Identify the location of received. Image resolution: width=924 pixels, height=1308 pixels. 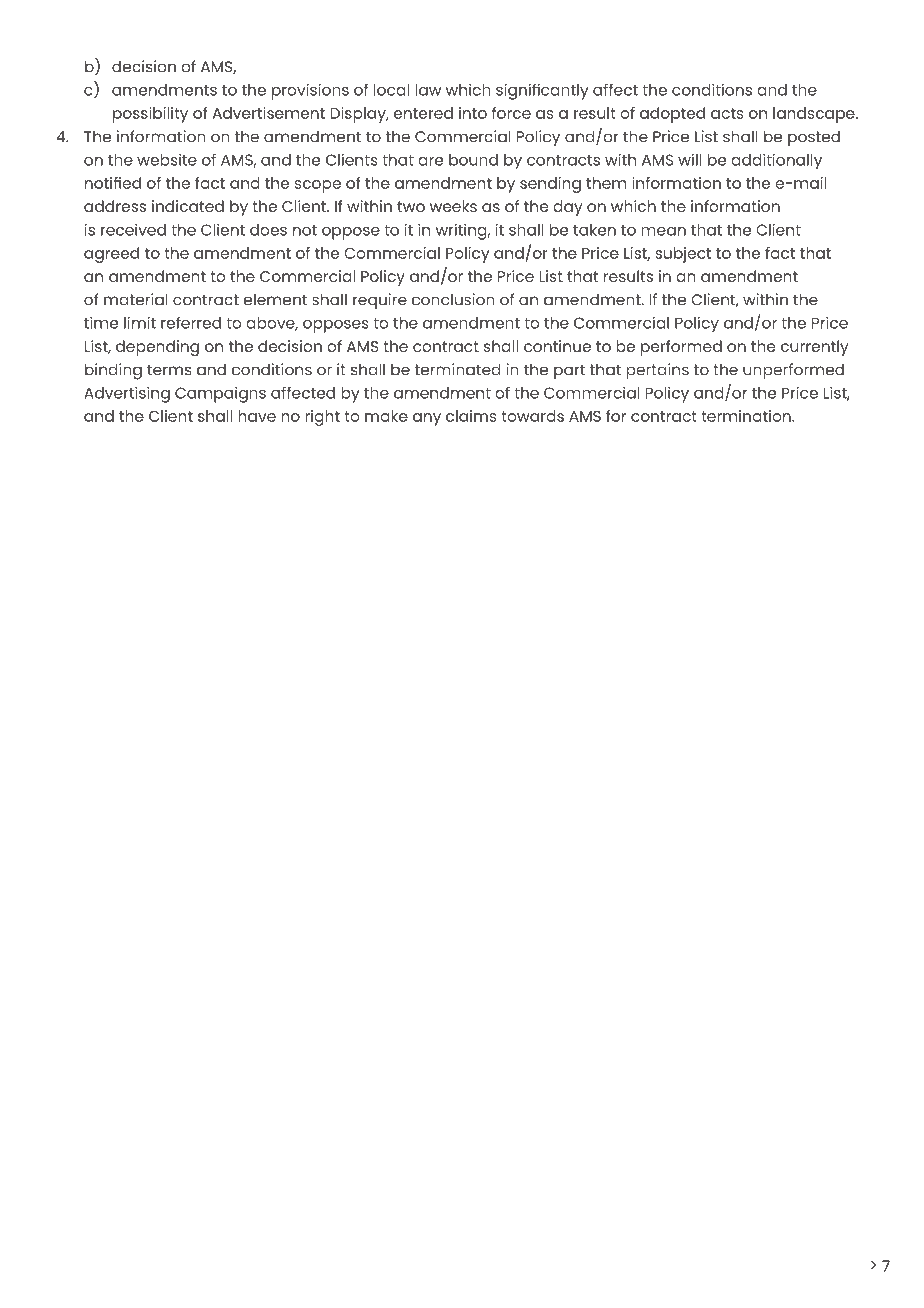
(133, 230).
